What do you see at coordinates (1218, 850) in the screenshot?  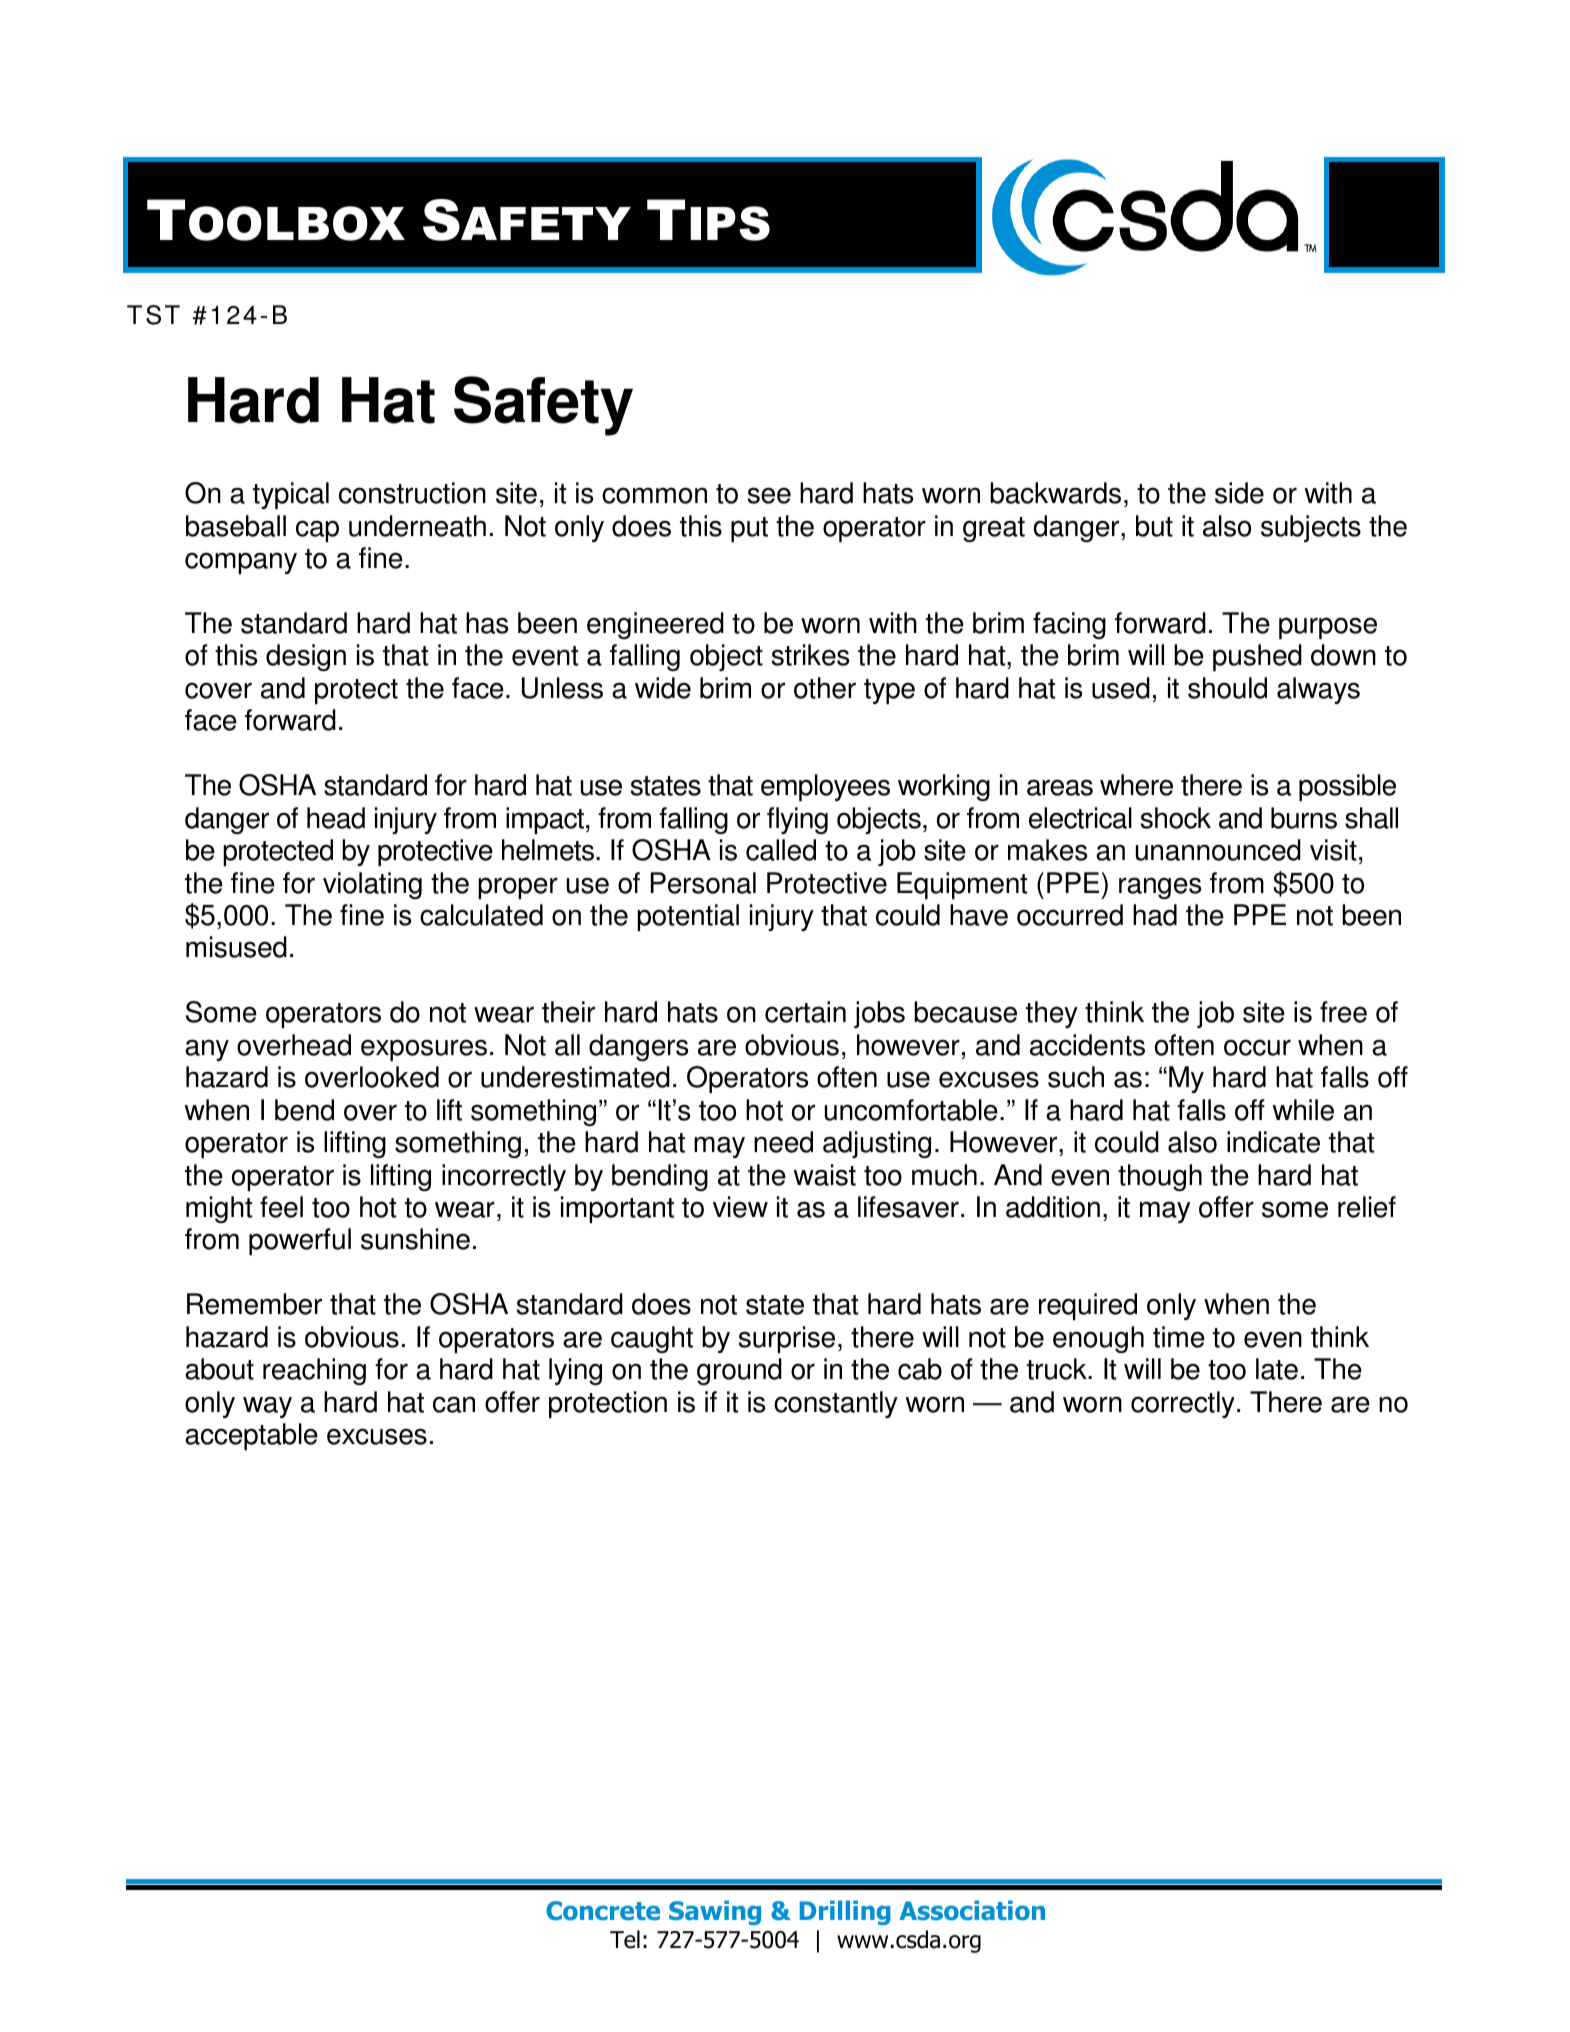 I see `unannounced` at bounding box center [1218, 850].
